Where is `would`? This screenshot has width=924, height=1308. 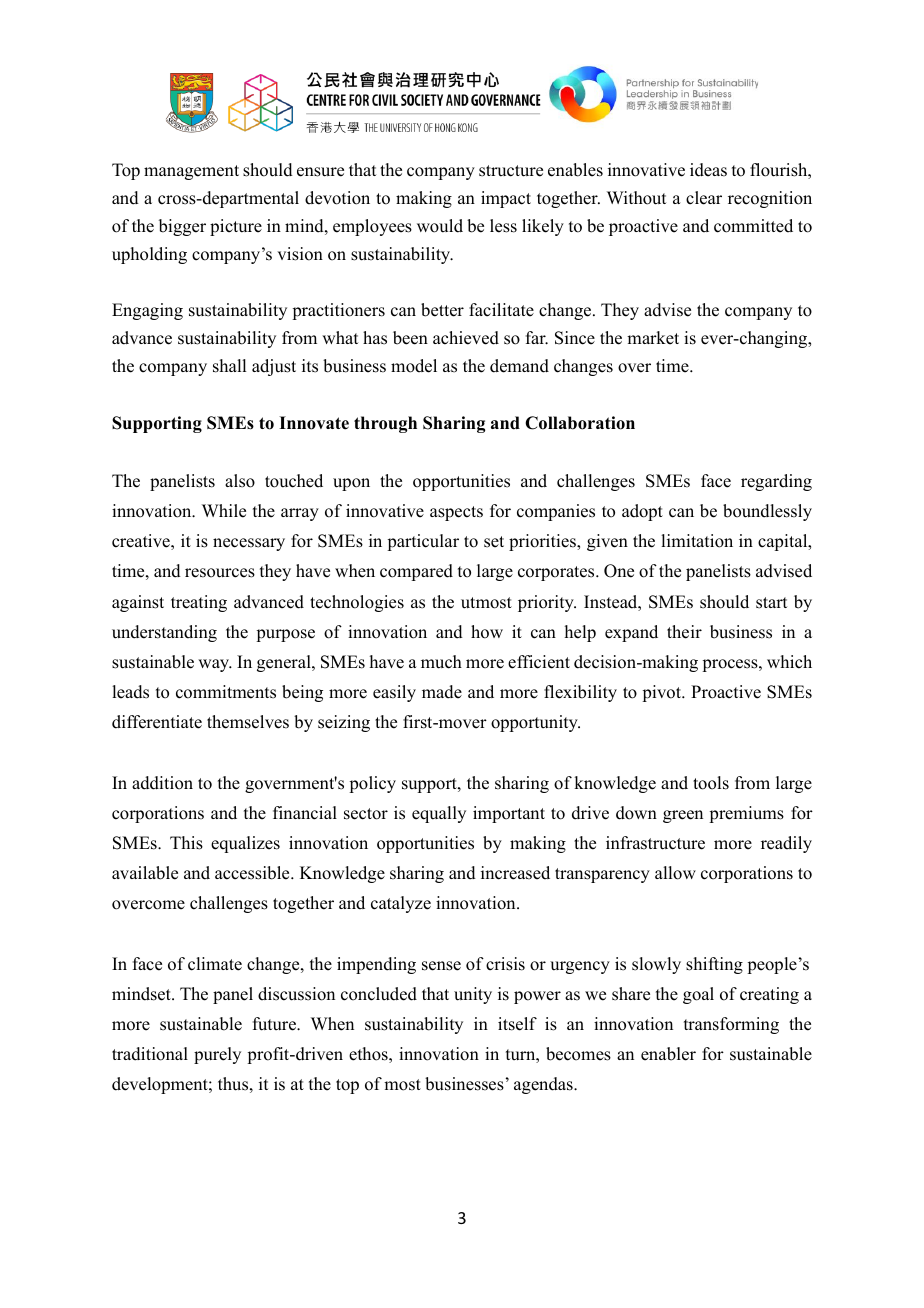
would is located at coordinates (440, 226).
